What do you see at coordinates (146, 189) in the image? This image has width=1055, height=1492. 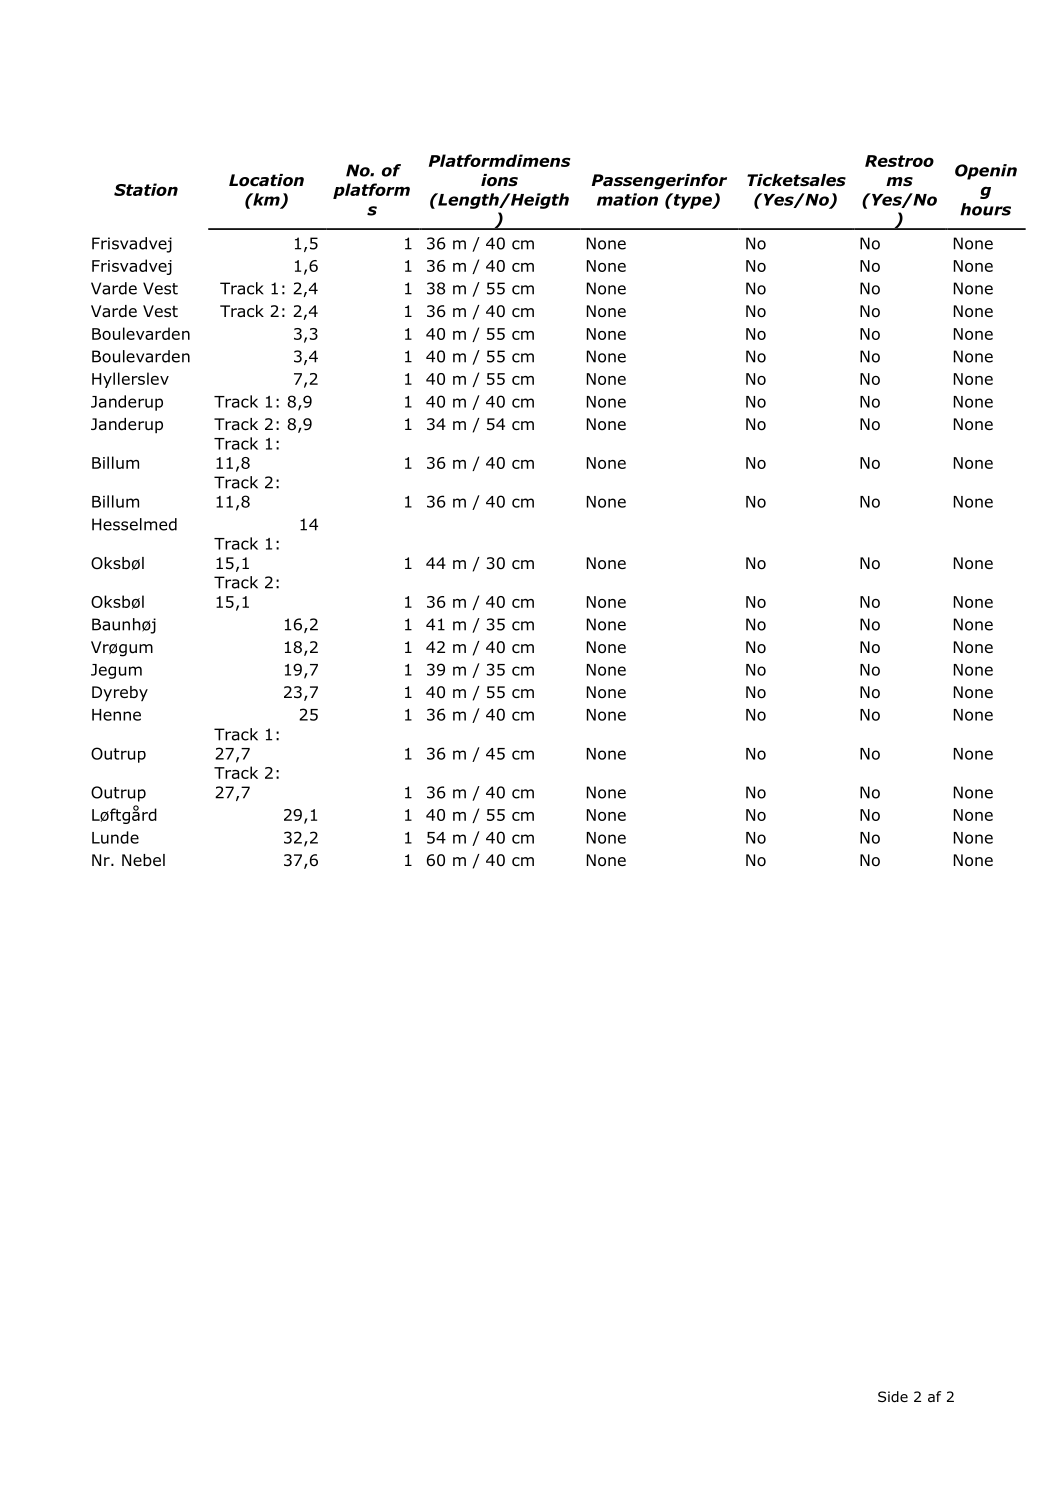 I see `Station` at bounding box center [146, 189].
